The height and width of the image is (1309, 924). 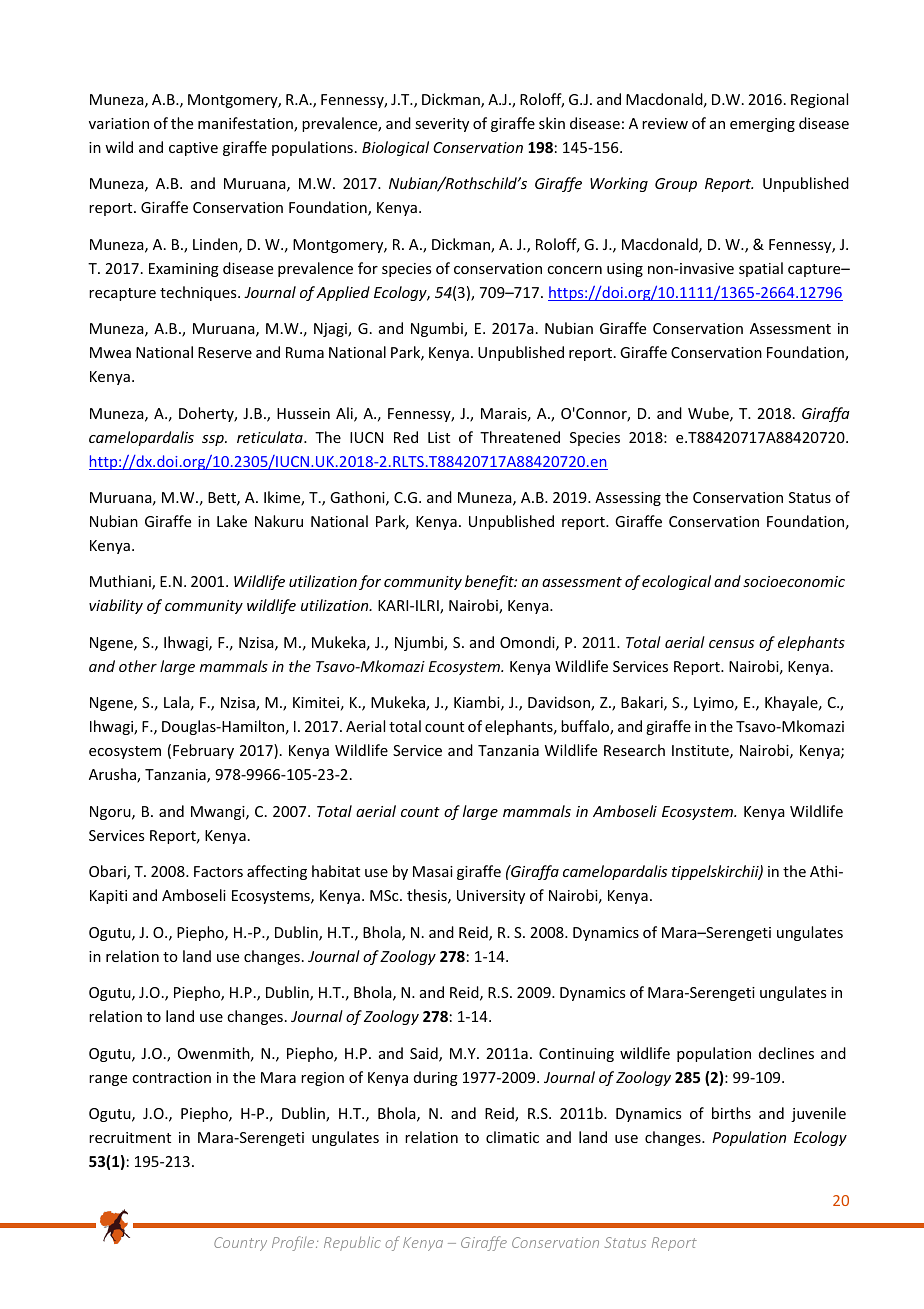 I want to click on Factors, so click(x=218, y=871).
